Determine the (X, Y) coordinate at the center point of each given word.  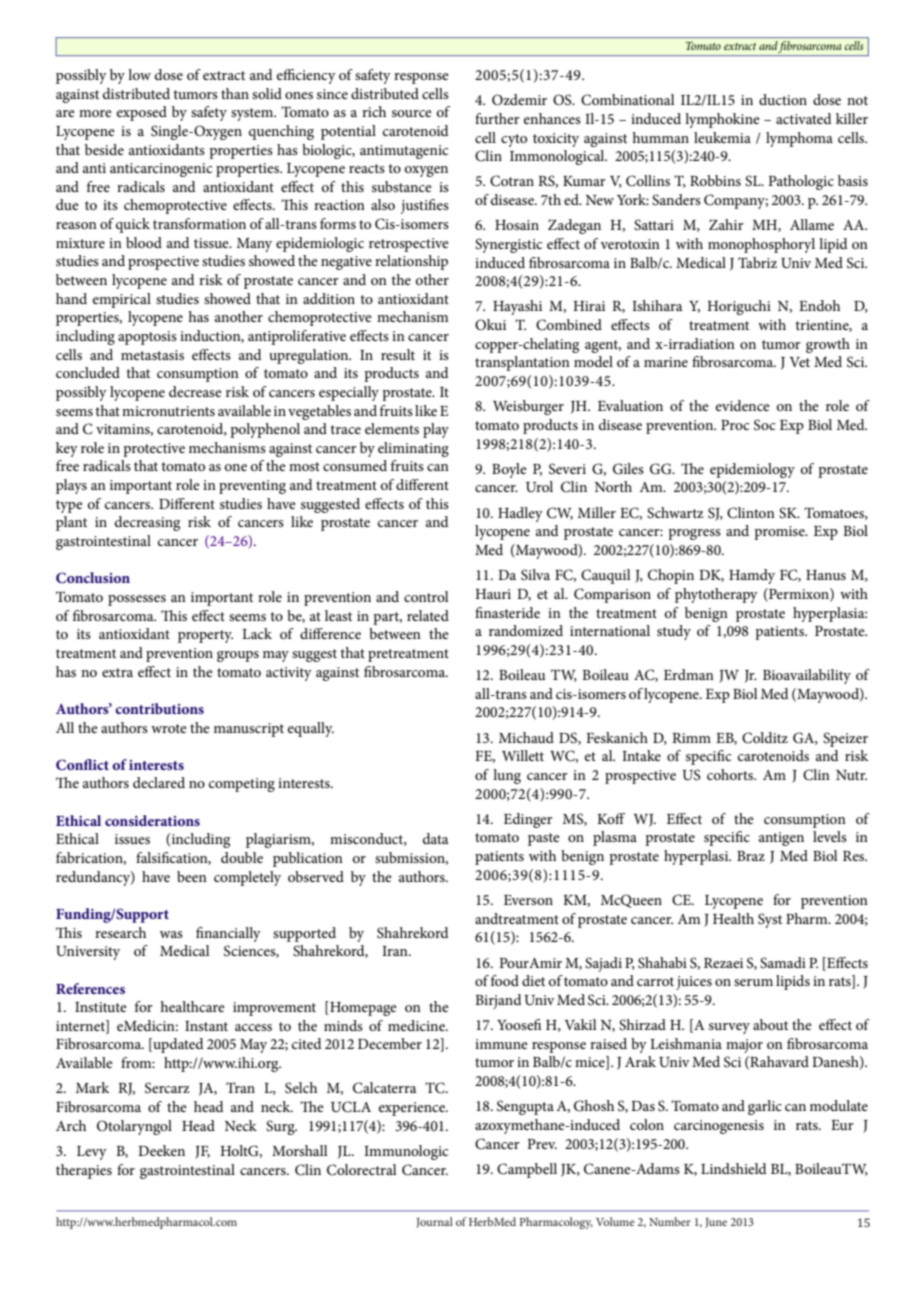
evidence (743, 405)
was (171, 934)
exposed (142, 113)
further (497, 118)
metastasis (152, 355)
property (205, 636)
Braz (751, 856)
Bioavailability (807, 676)
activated (804, 118)
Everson (528, 900)
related (428, 615)
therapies (84, 1171)
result (398, 354)
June (716, 1223)
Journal (434, 1222)
